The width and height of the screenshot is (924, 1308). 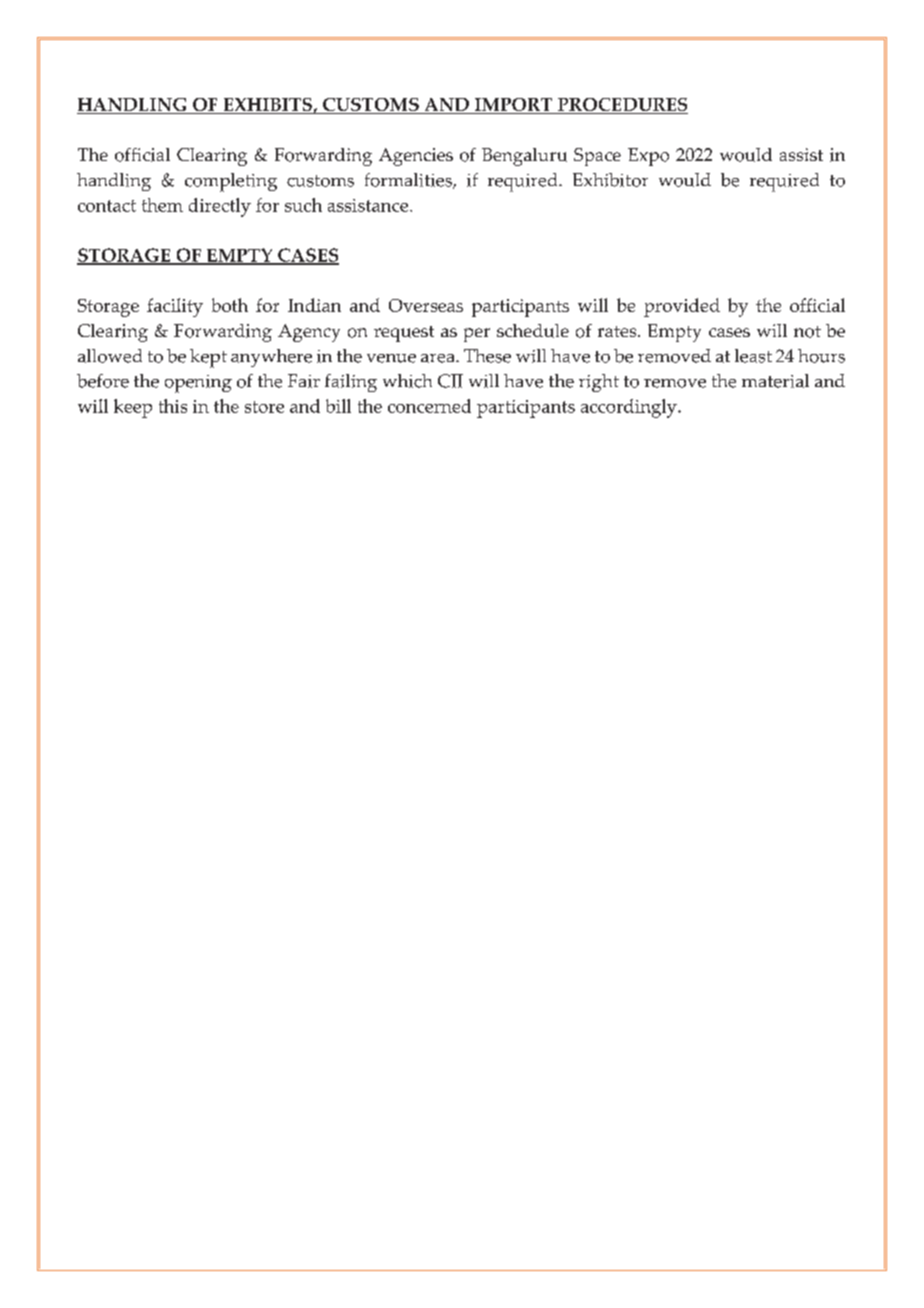 I want to click on per, so click(x=477, y=335).
